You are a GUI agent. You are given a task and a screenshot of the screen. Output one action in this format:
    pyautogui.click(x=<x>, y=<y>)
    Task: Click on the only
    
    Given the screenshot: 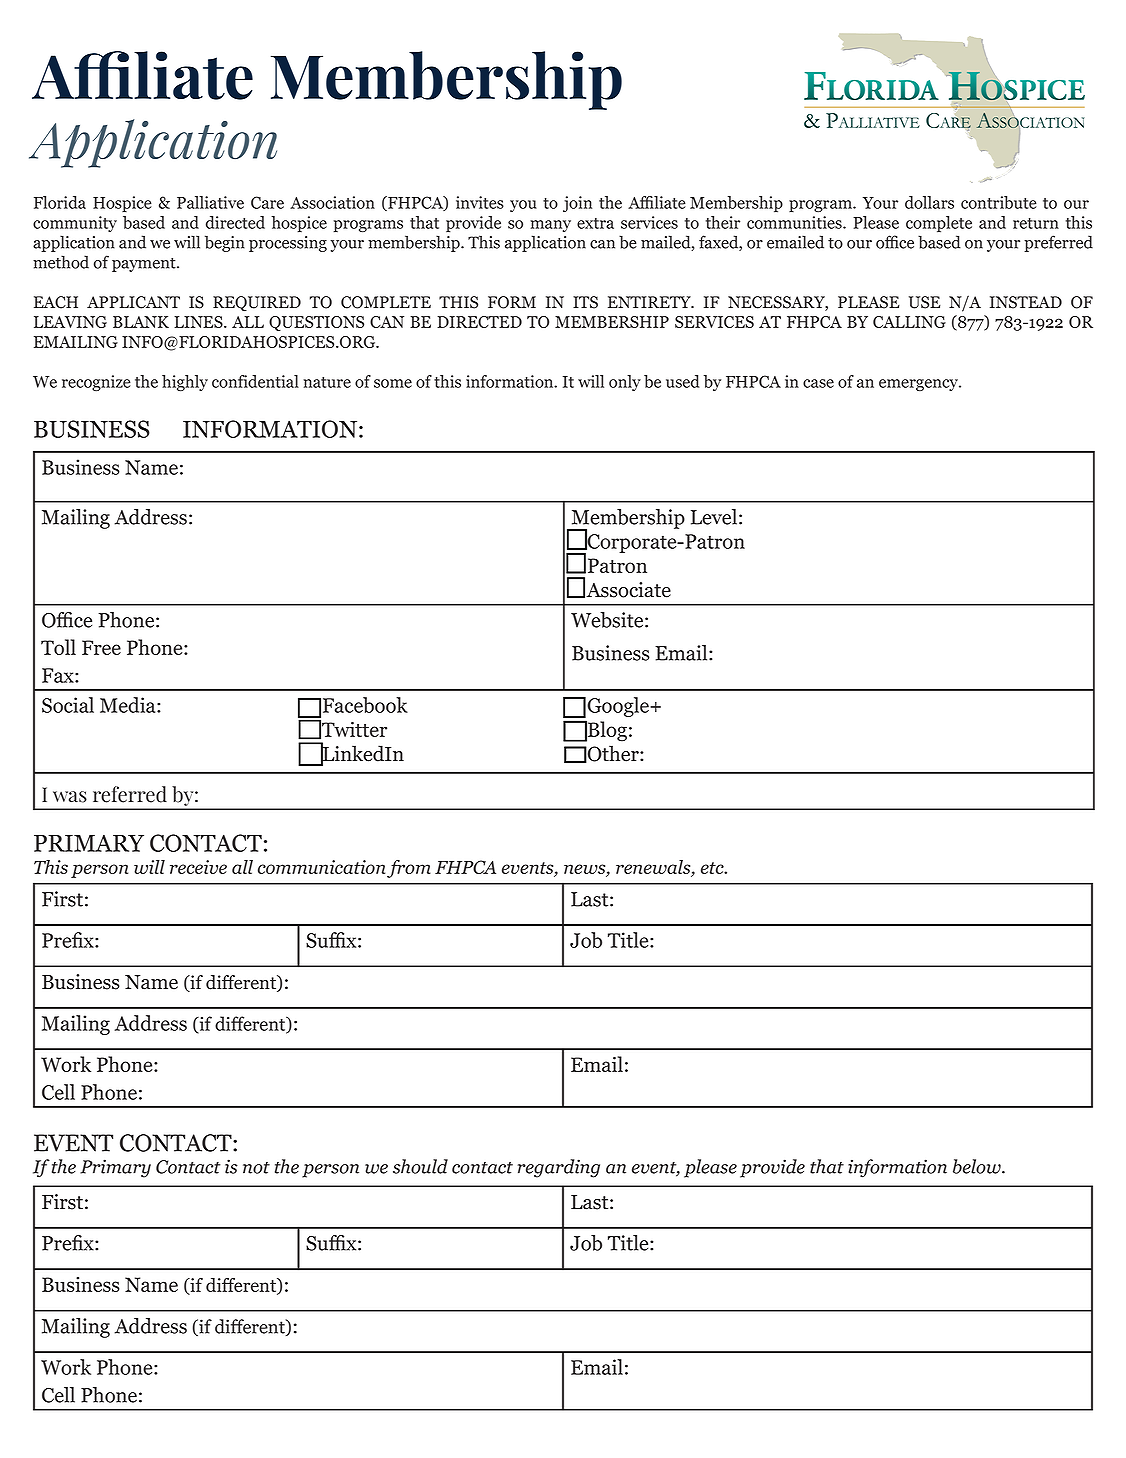 What is the action you would take?
    pyautogui.click(x=625, y=383)
